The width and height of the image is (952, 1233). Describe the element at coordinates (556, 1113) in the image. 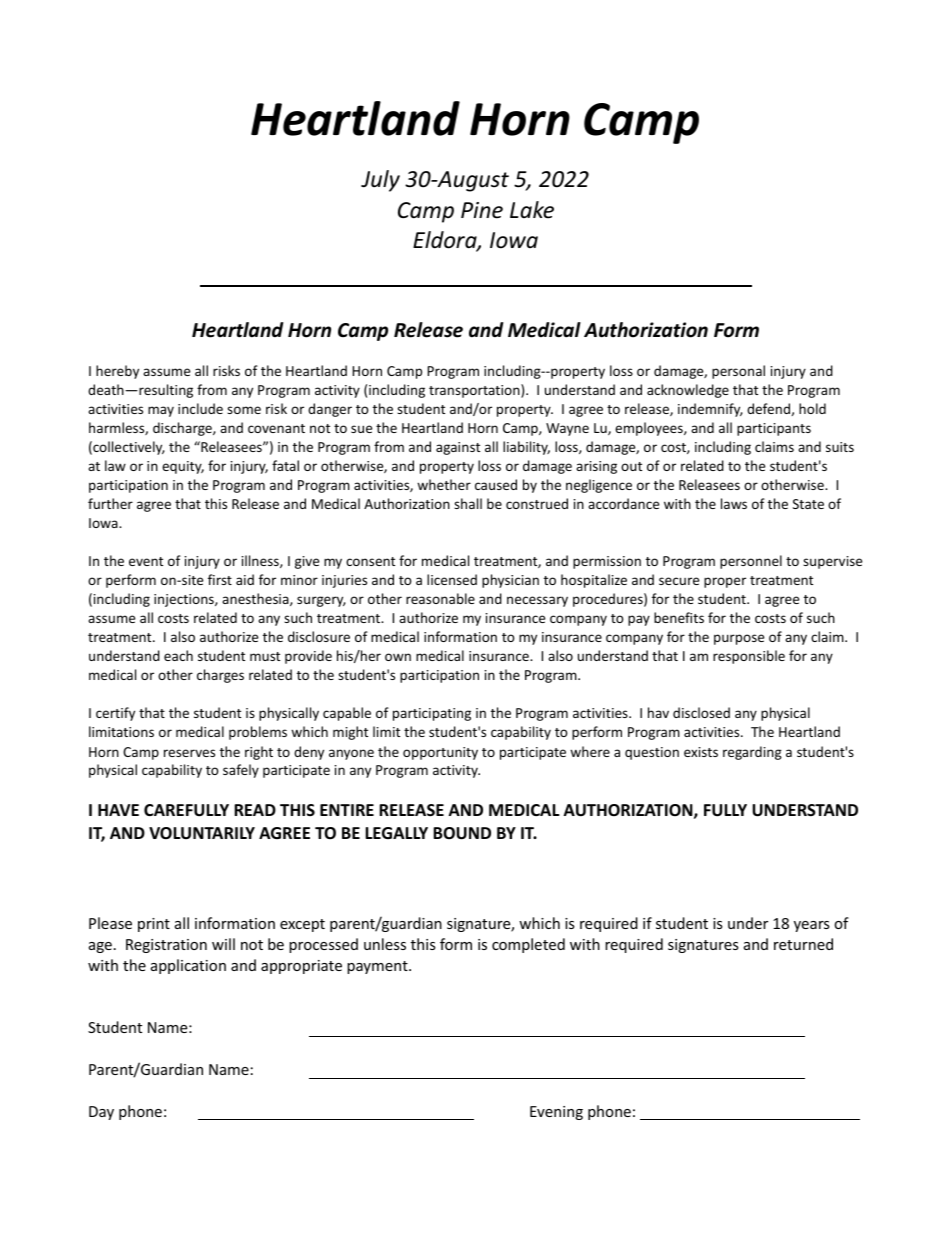

I see `Evening` at that location.
